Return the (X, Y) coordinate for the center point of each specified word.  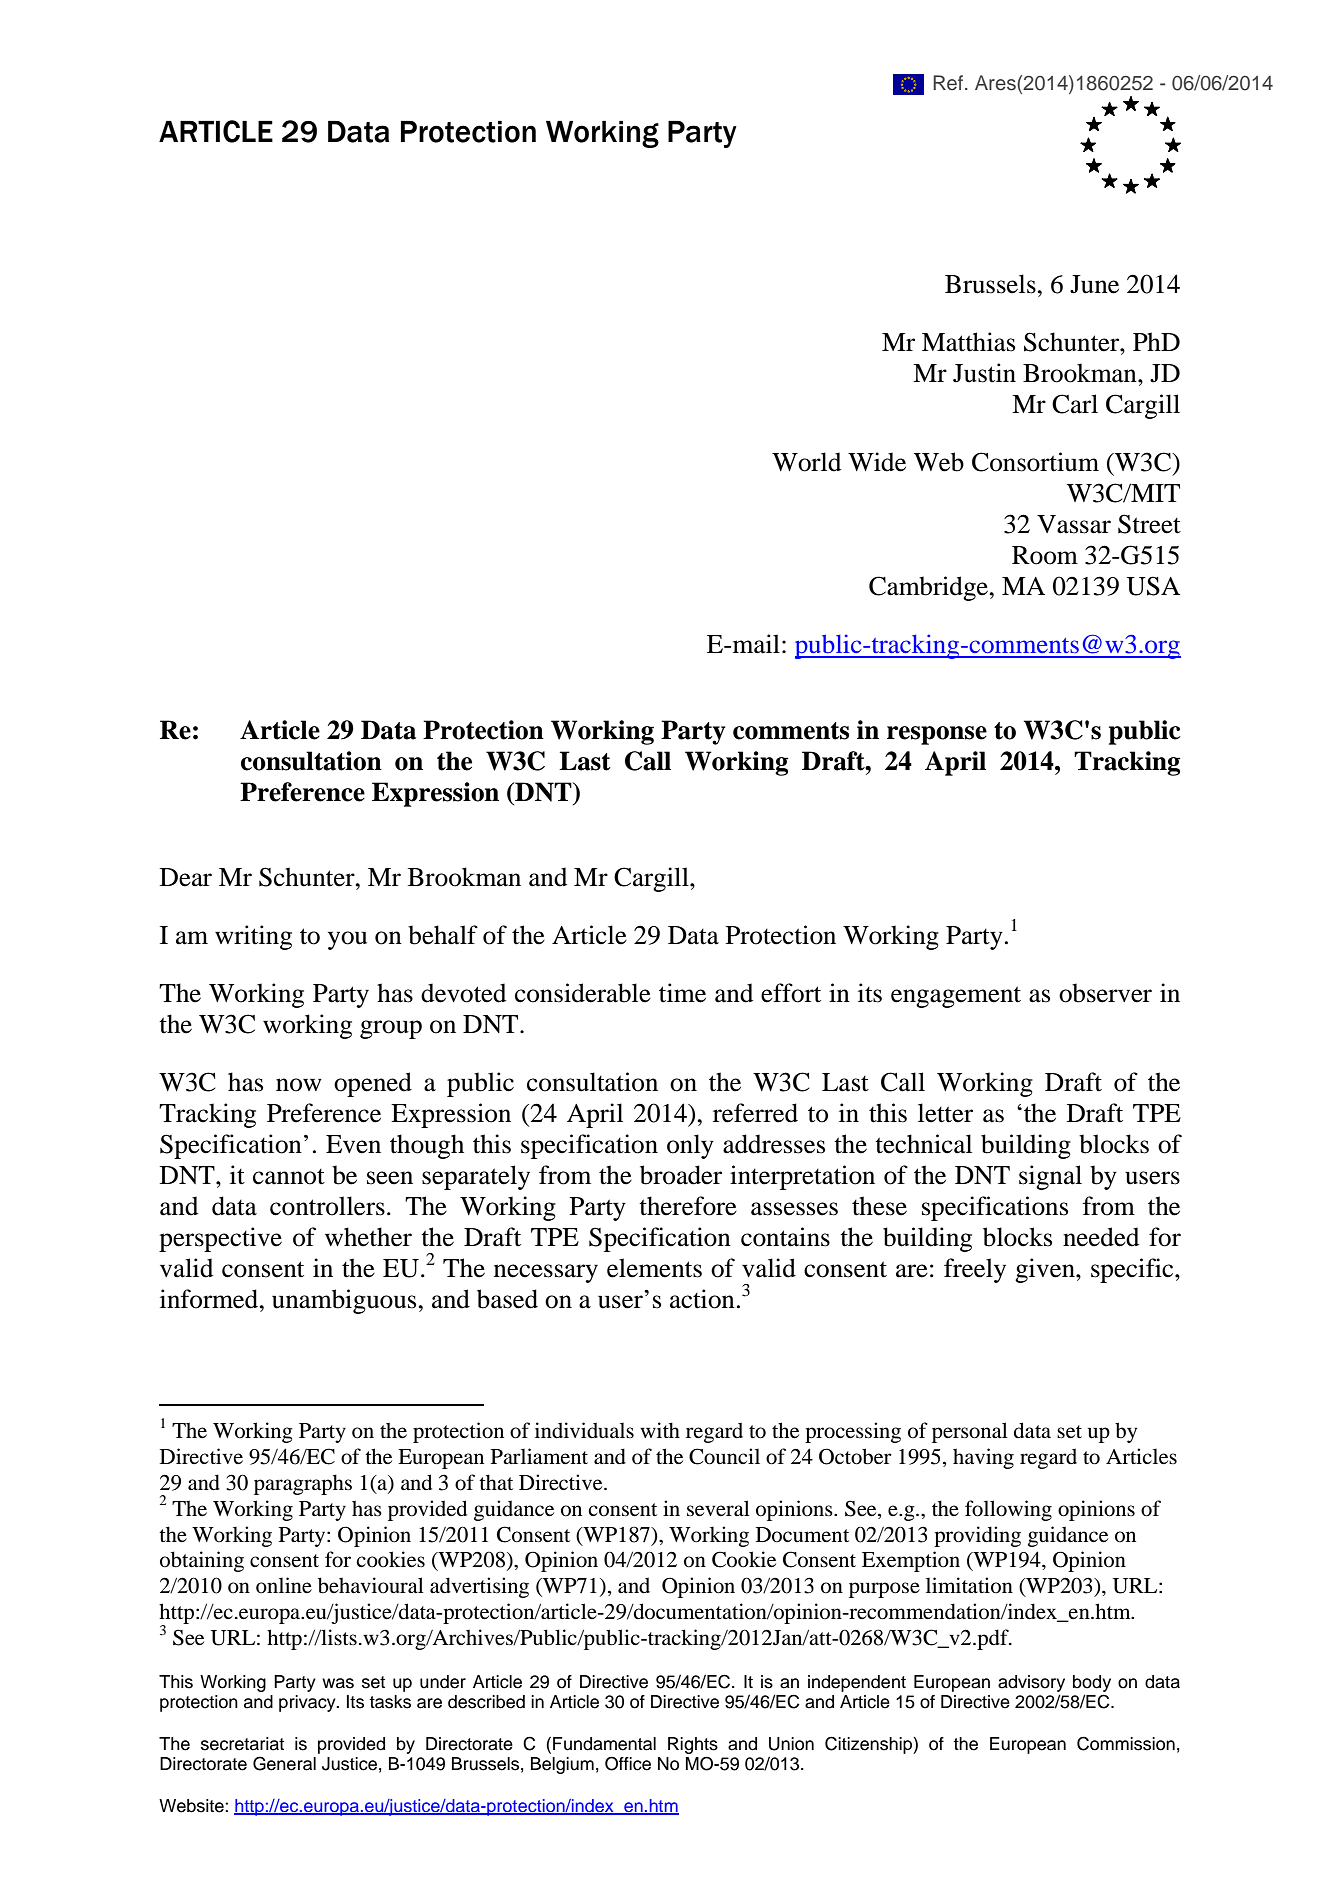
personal (970, 1432)
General (284, 1763)
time (682, 993)
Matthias (968, 342)
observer (1105, 993)
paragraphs (303, 1484)
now (299, 1085)
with (660, 1430)
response (937, 735)
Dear (186, 877)
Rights (693, 1745)
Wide (877, 462)
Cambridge (930, 588)
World (806, 462)
